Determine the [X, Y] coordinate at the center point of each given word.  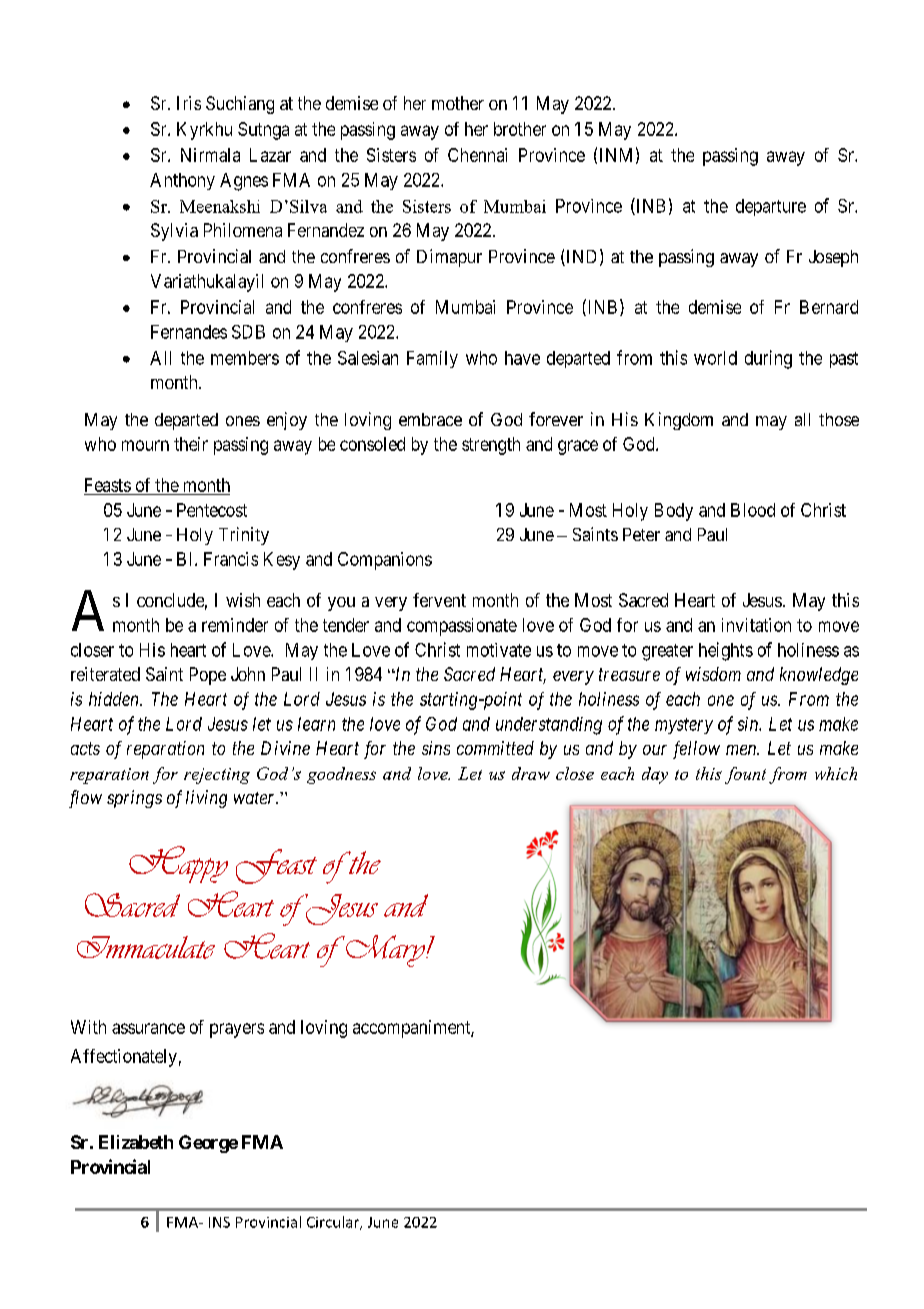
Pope [208, 676]
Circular [334, 1223]
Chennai [477, 155]
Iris [189, 103]
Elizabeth [136, 1142]
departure [771, 207]
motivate [499, 650]
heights [726, 651]
